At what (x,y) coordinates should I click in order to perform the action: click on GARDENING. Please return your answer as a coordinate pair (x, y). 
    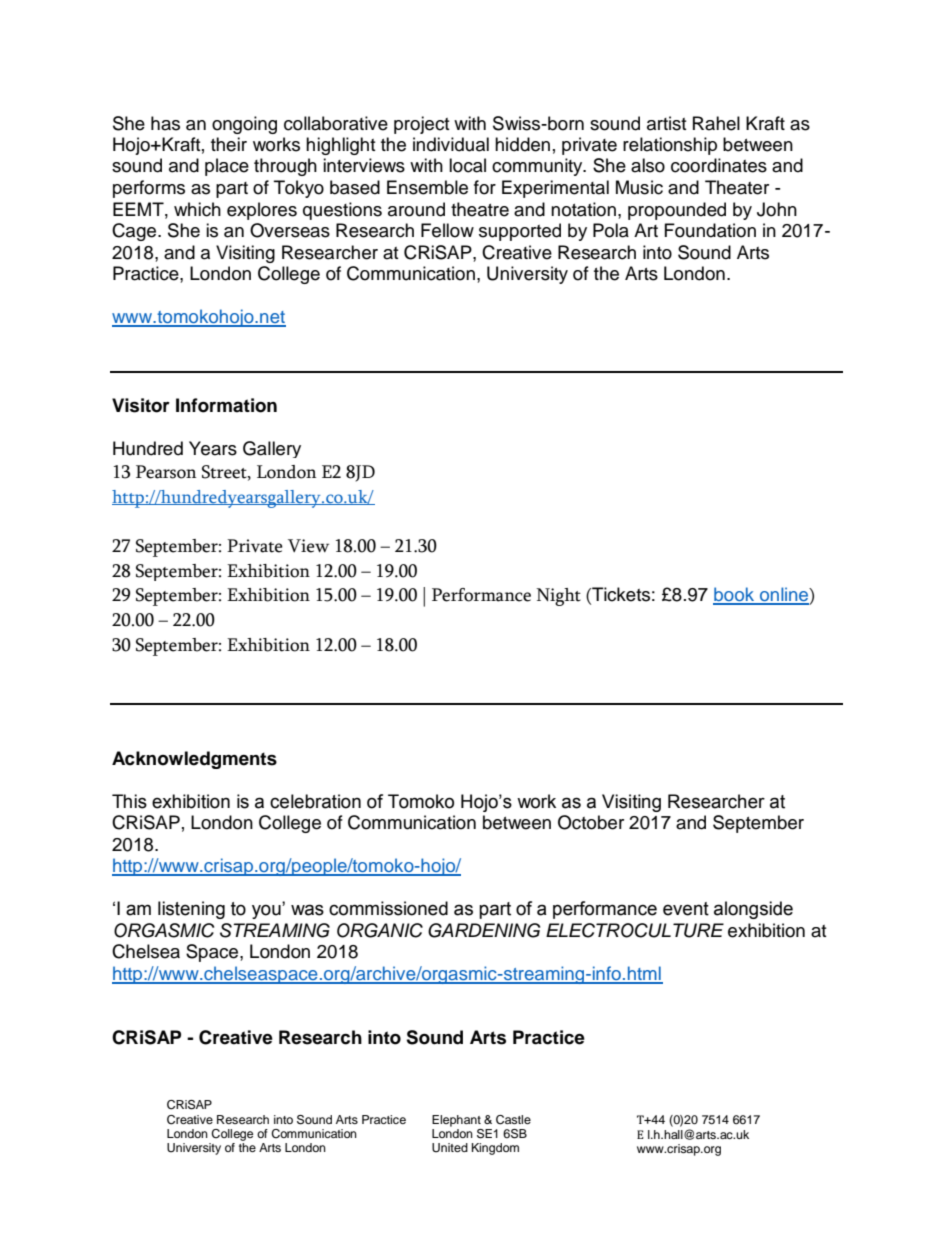
    Looking at the image, I should click on (484, 930).
